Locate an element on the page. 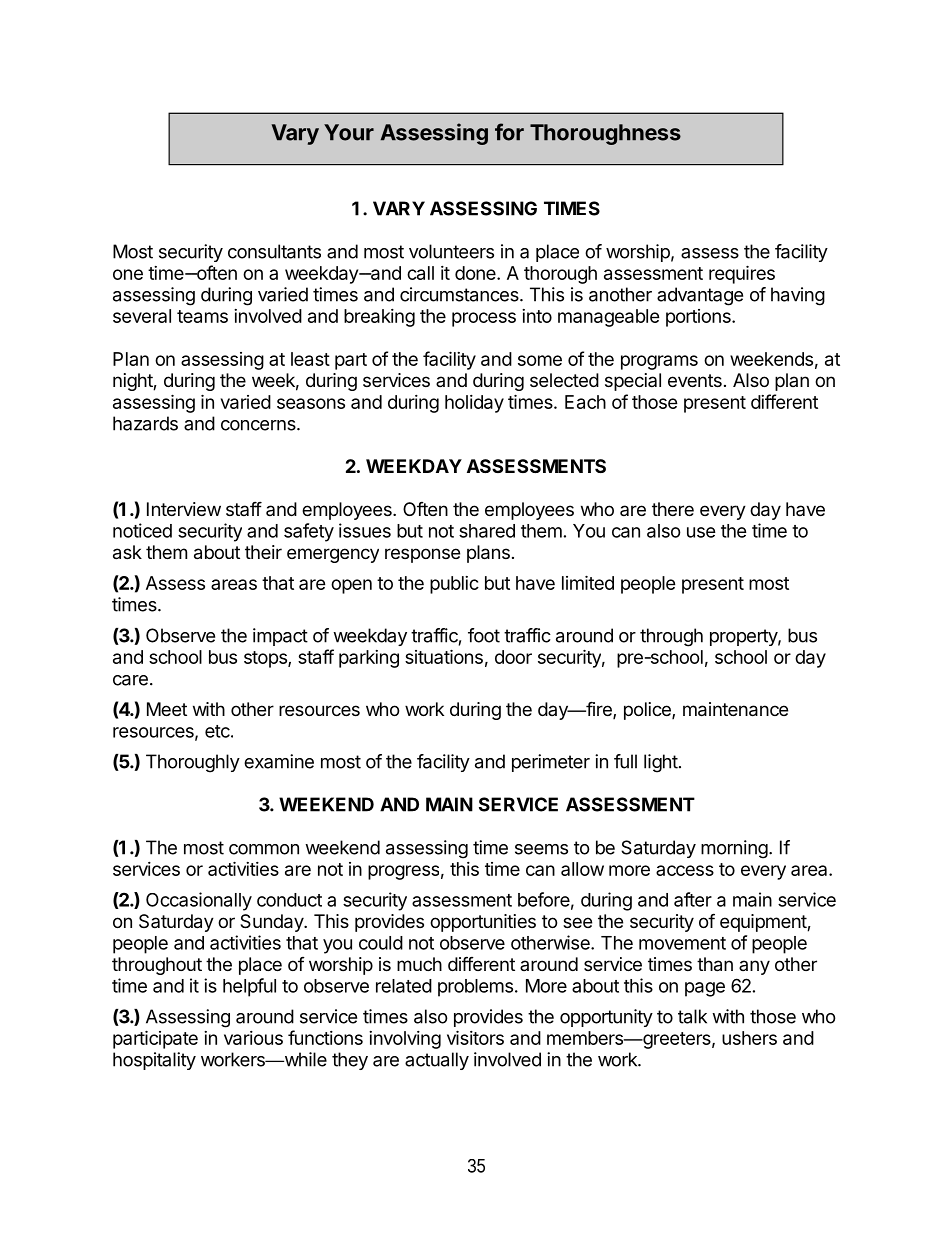 The image size is (952, 1233). public is located at coordinates (454, 585).
